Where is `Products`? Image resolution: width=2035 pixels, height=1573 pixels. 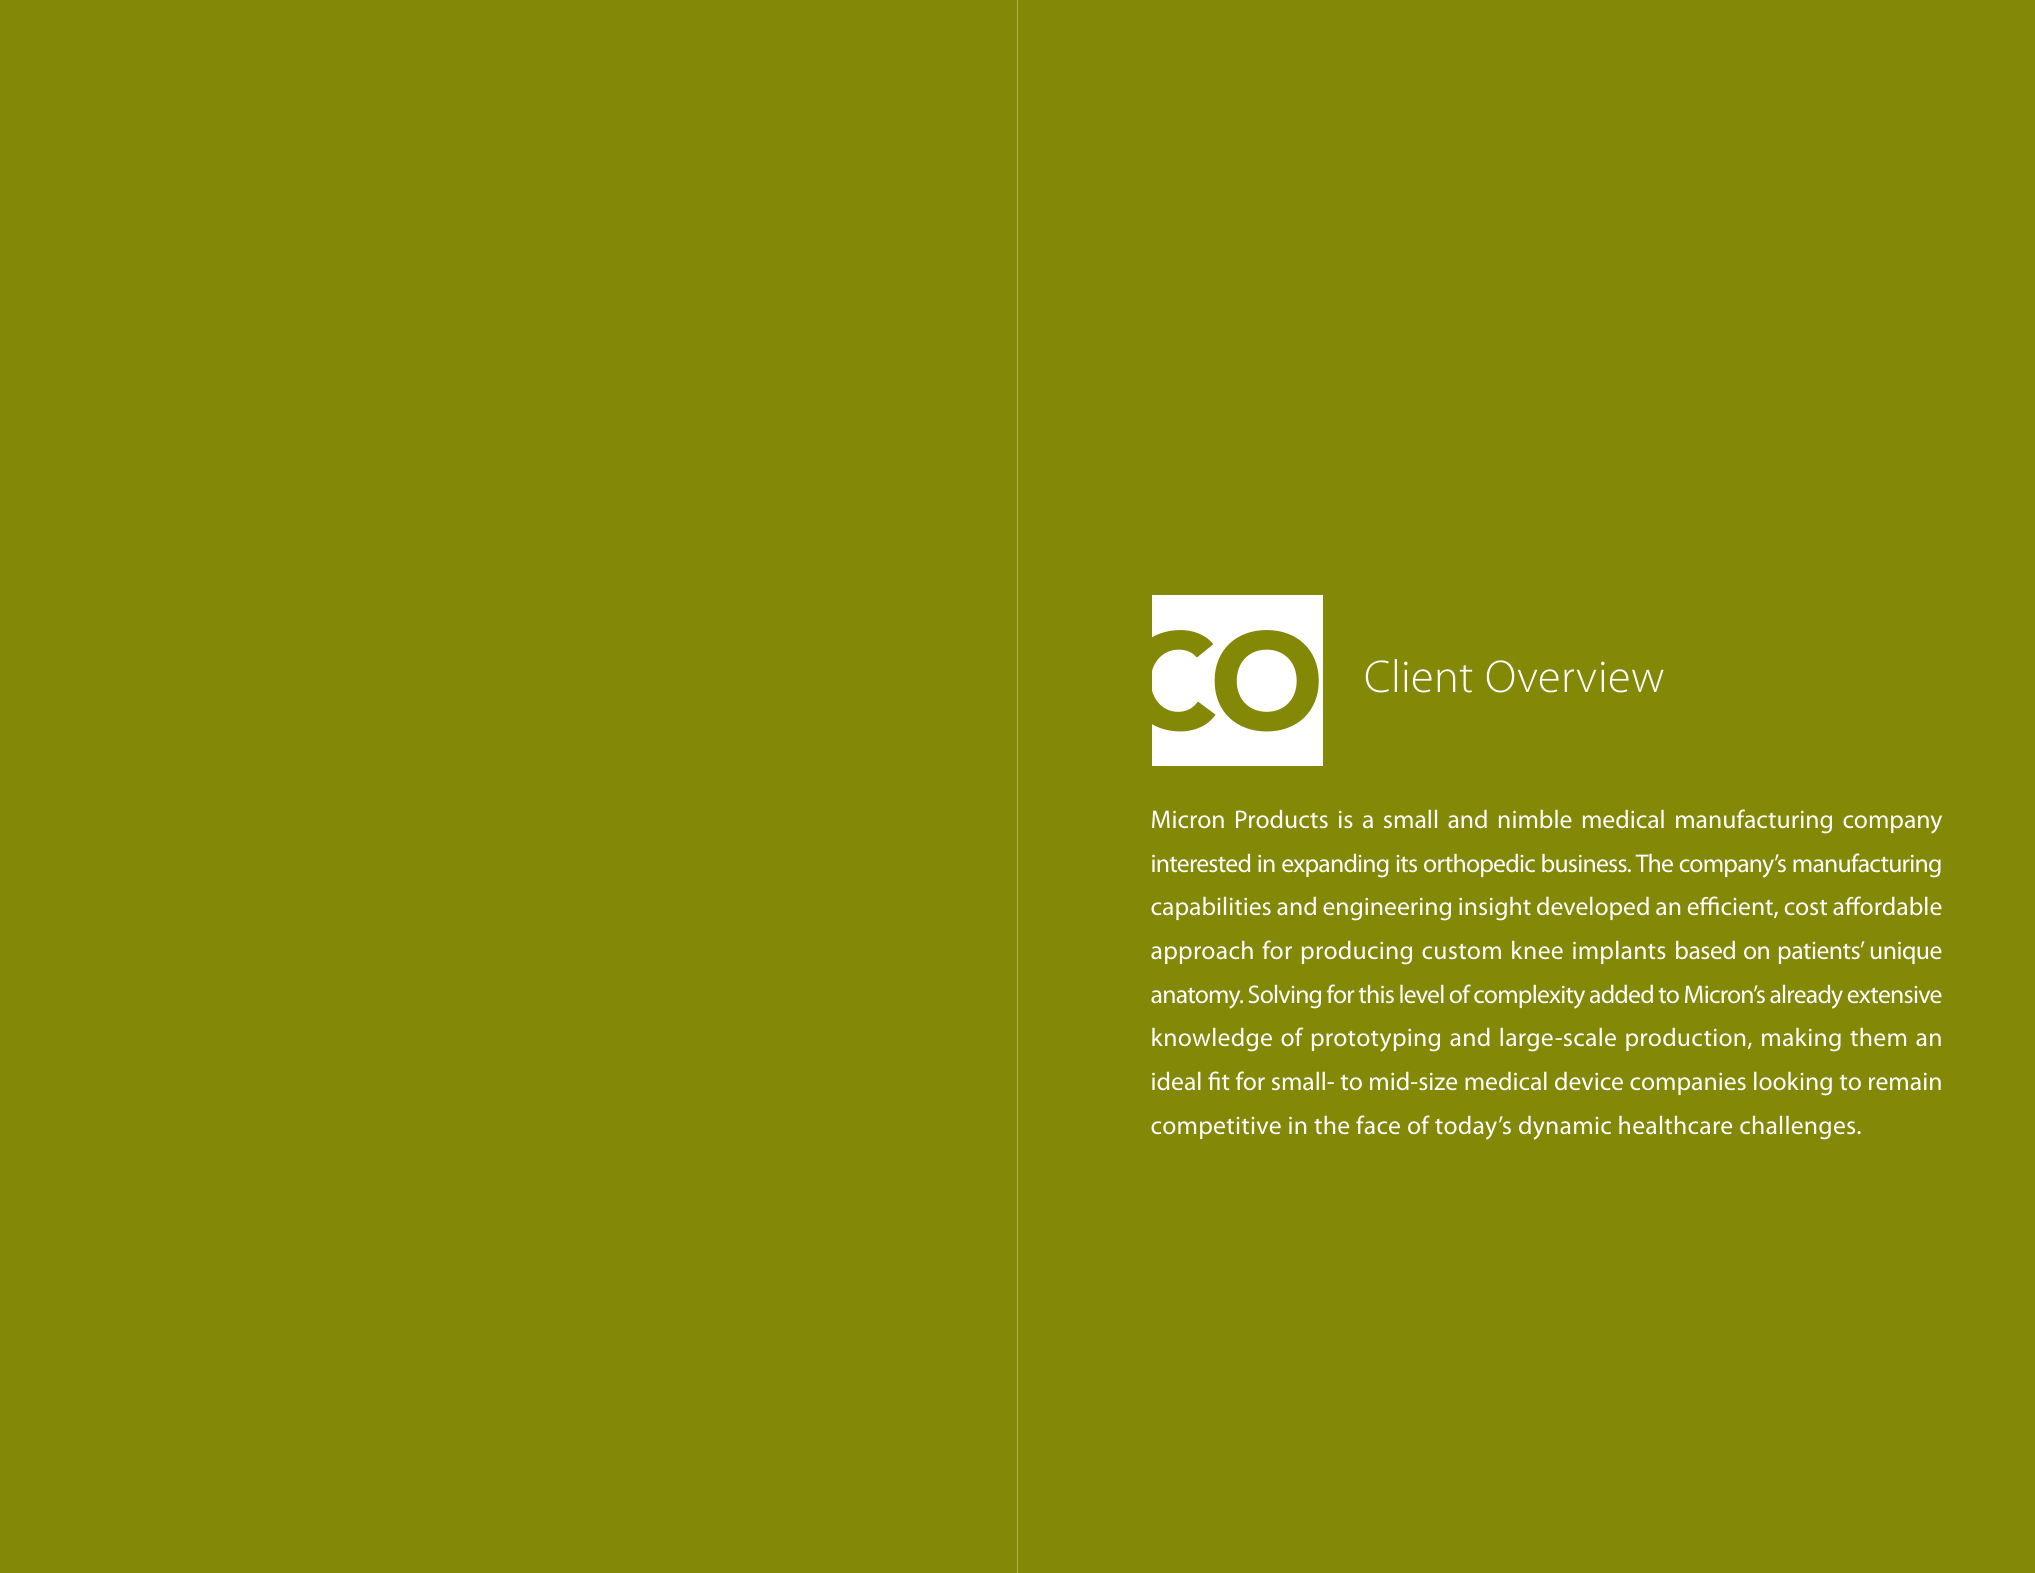 Products is located at coordinates (1282, 819).
